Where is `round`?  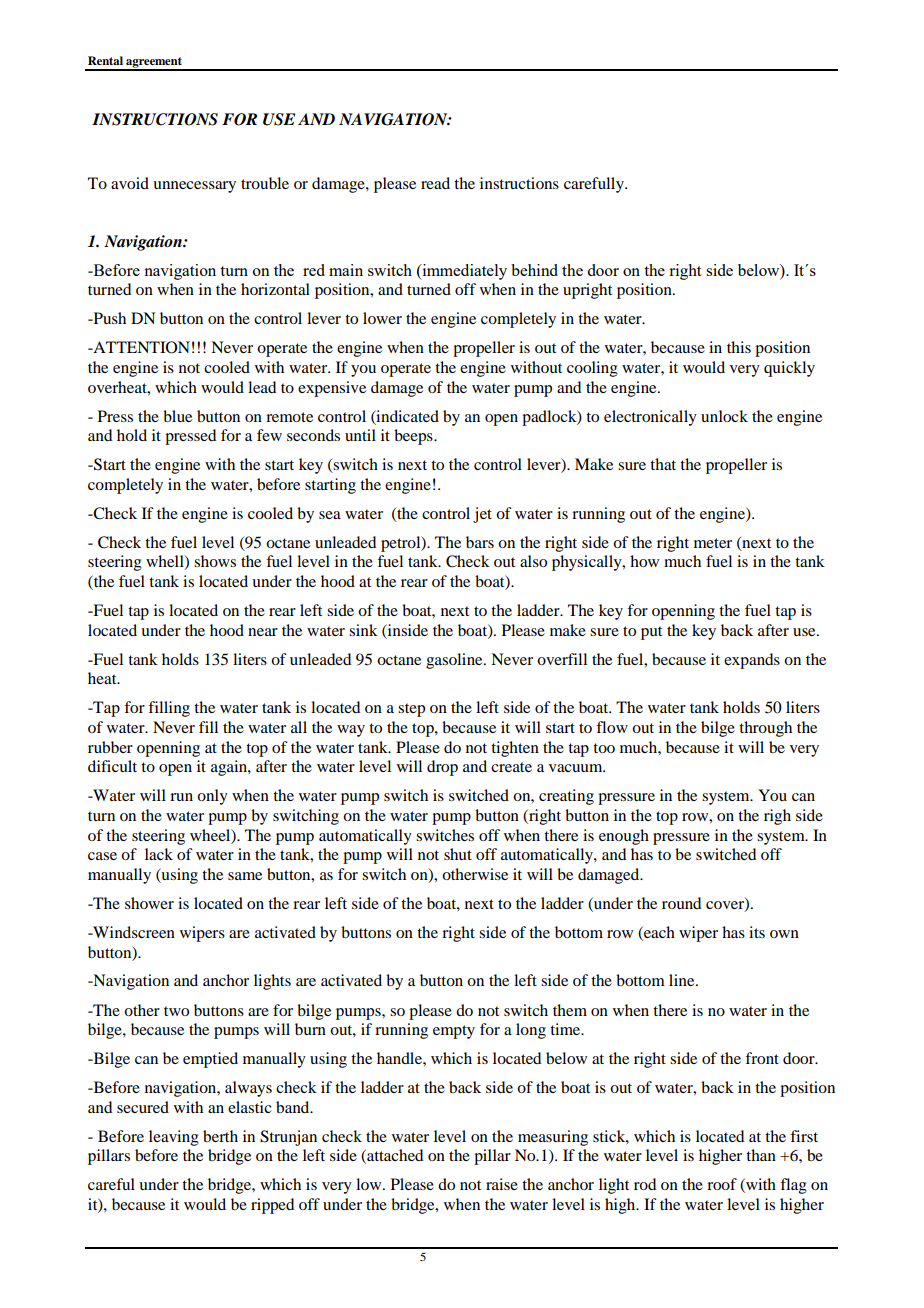
round is located at coordinates (681, 903).
